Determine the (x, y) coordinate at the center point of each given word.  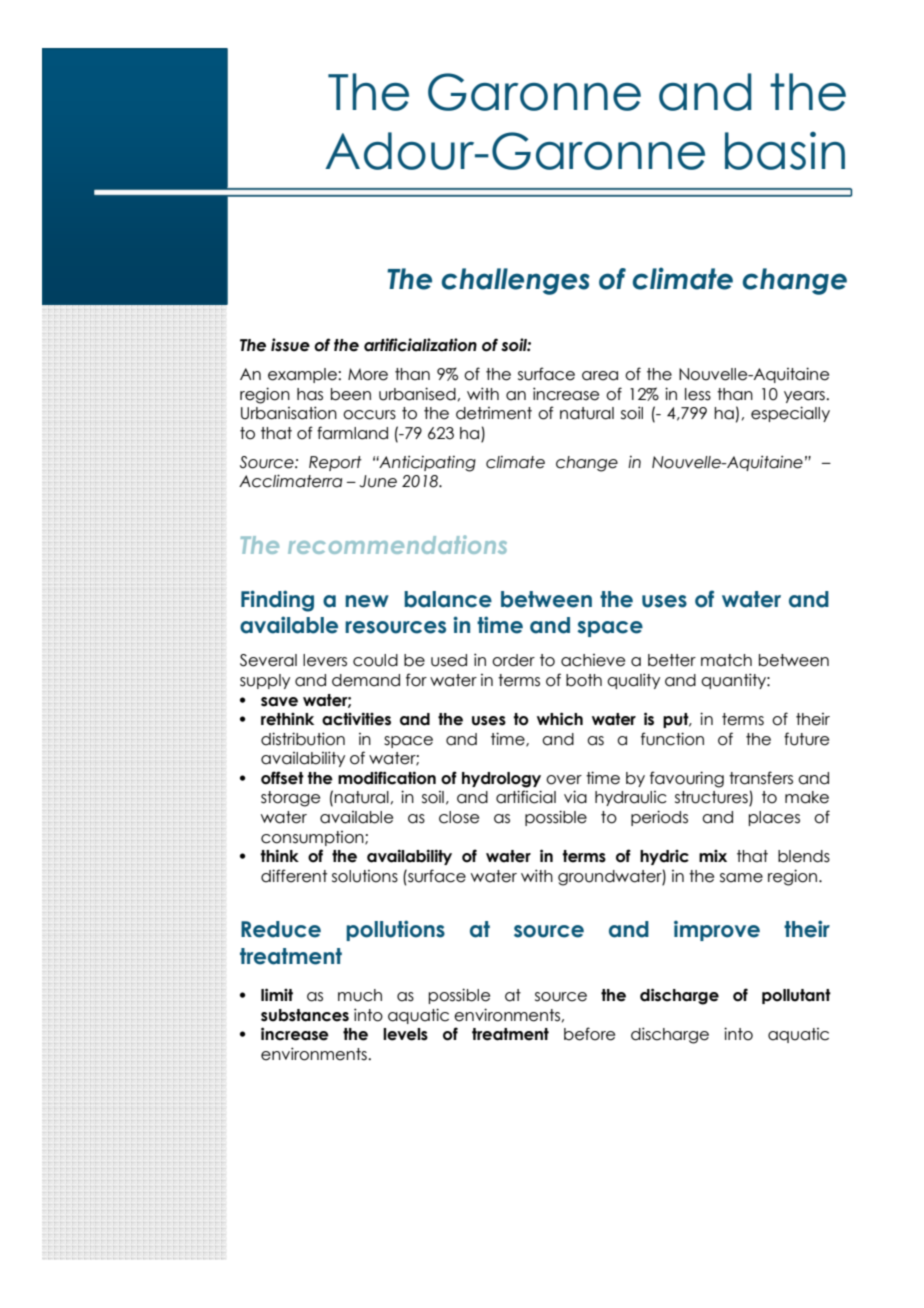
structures (712, 798)
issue (290, 345)
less (698, 394)
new (367, 601)
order (513, 660)
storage (290, 799)
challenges (515, 281)
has (310, 394)
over (564, 780)
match (726, 660)
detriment (494, 413)
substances (305, 1015)
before (589, 1034)
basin (785, 151)
